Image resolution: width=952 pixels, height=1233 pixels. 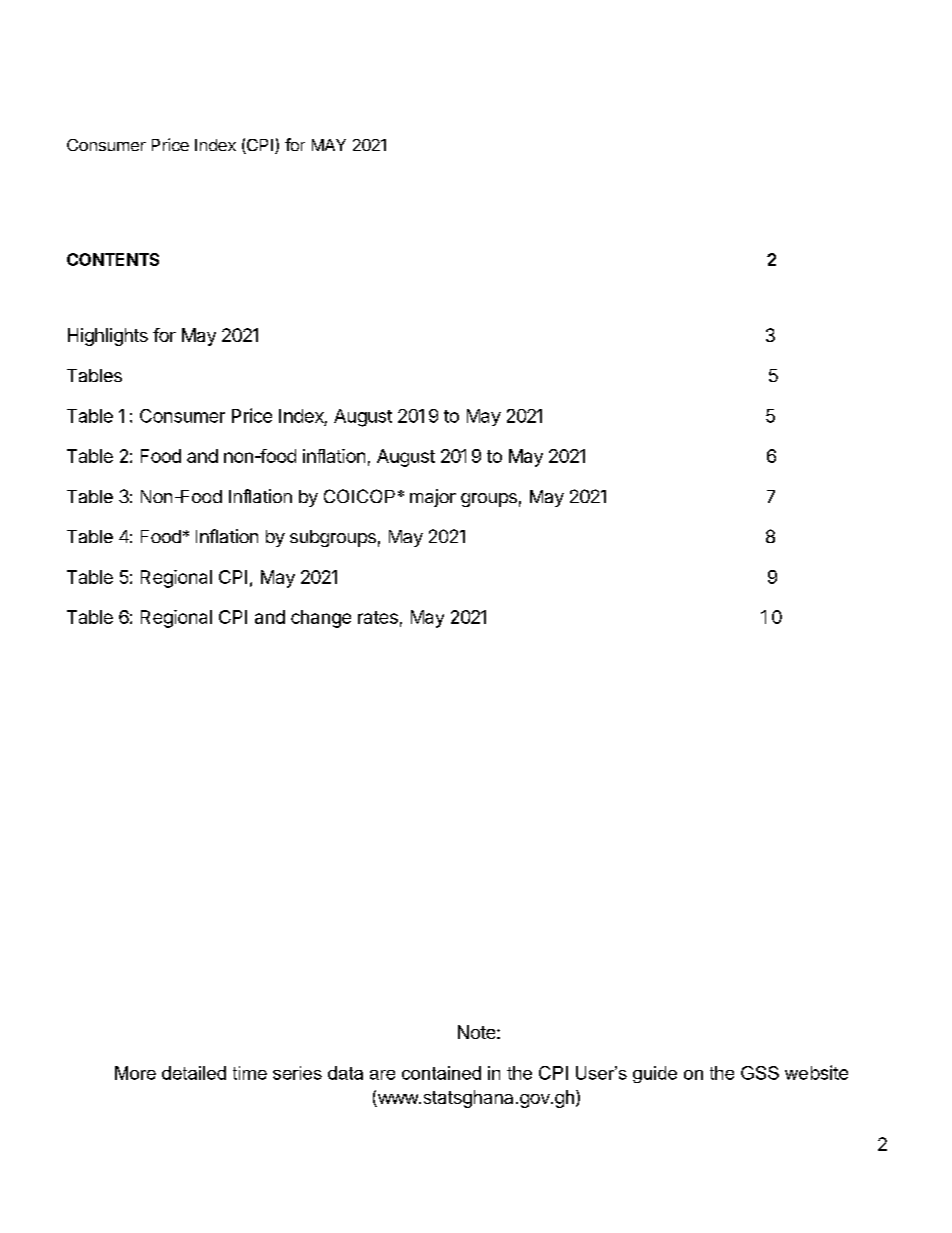 I want to click on GSS, so click(x=760, y=1073).
